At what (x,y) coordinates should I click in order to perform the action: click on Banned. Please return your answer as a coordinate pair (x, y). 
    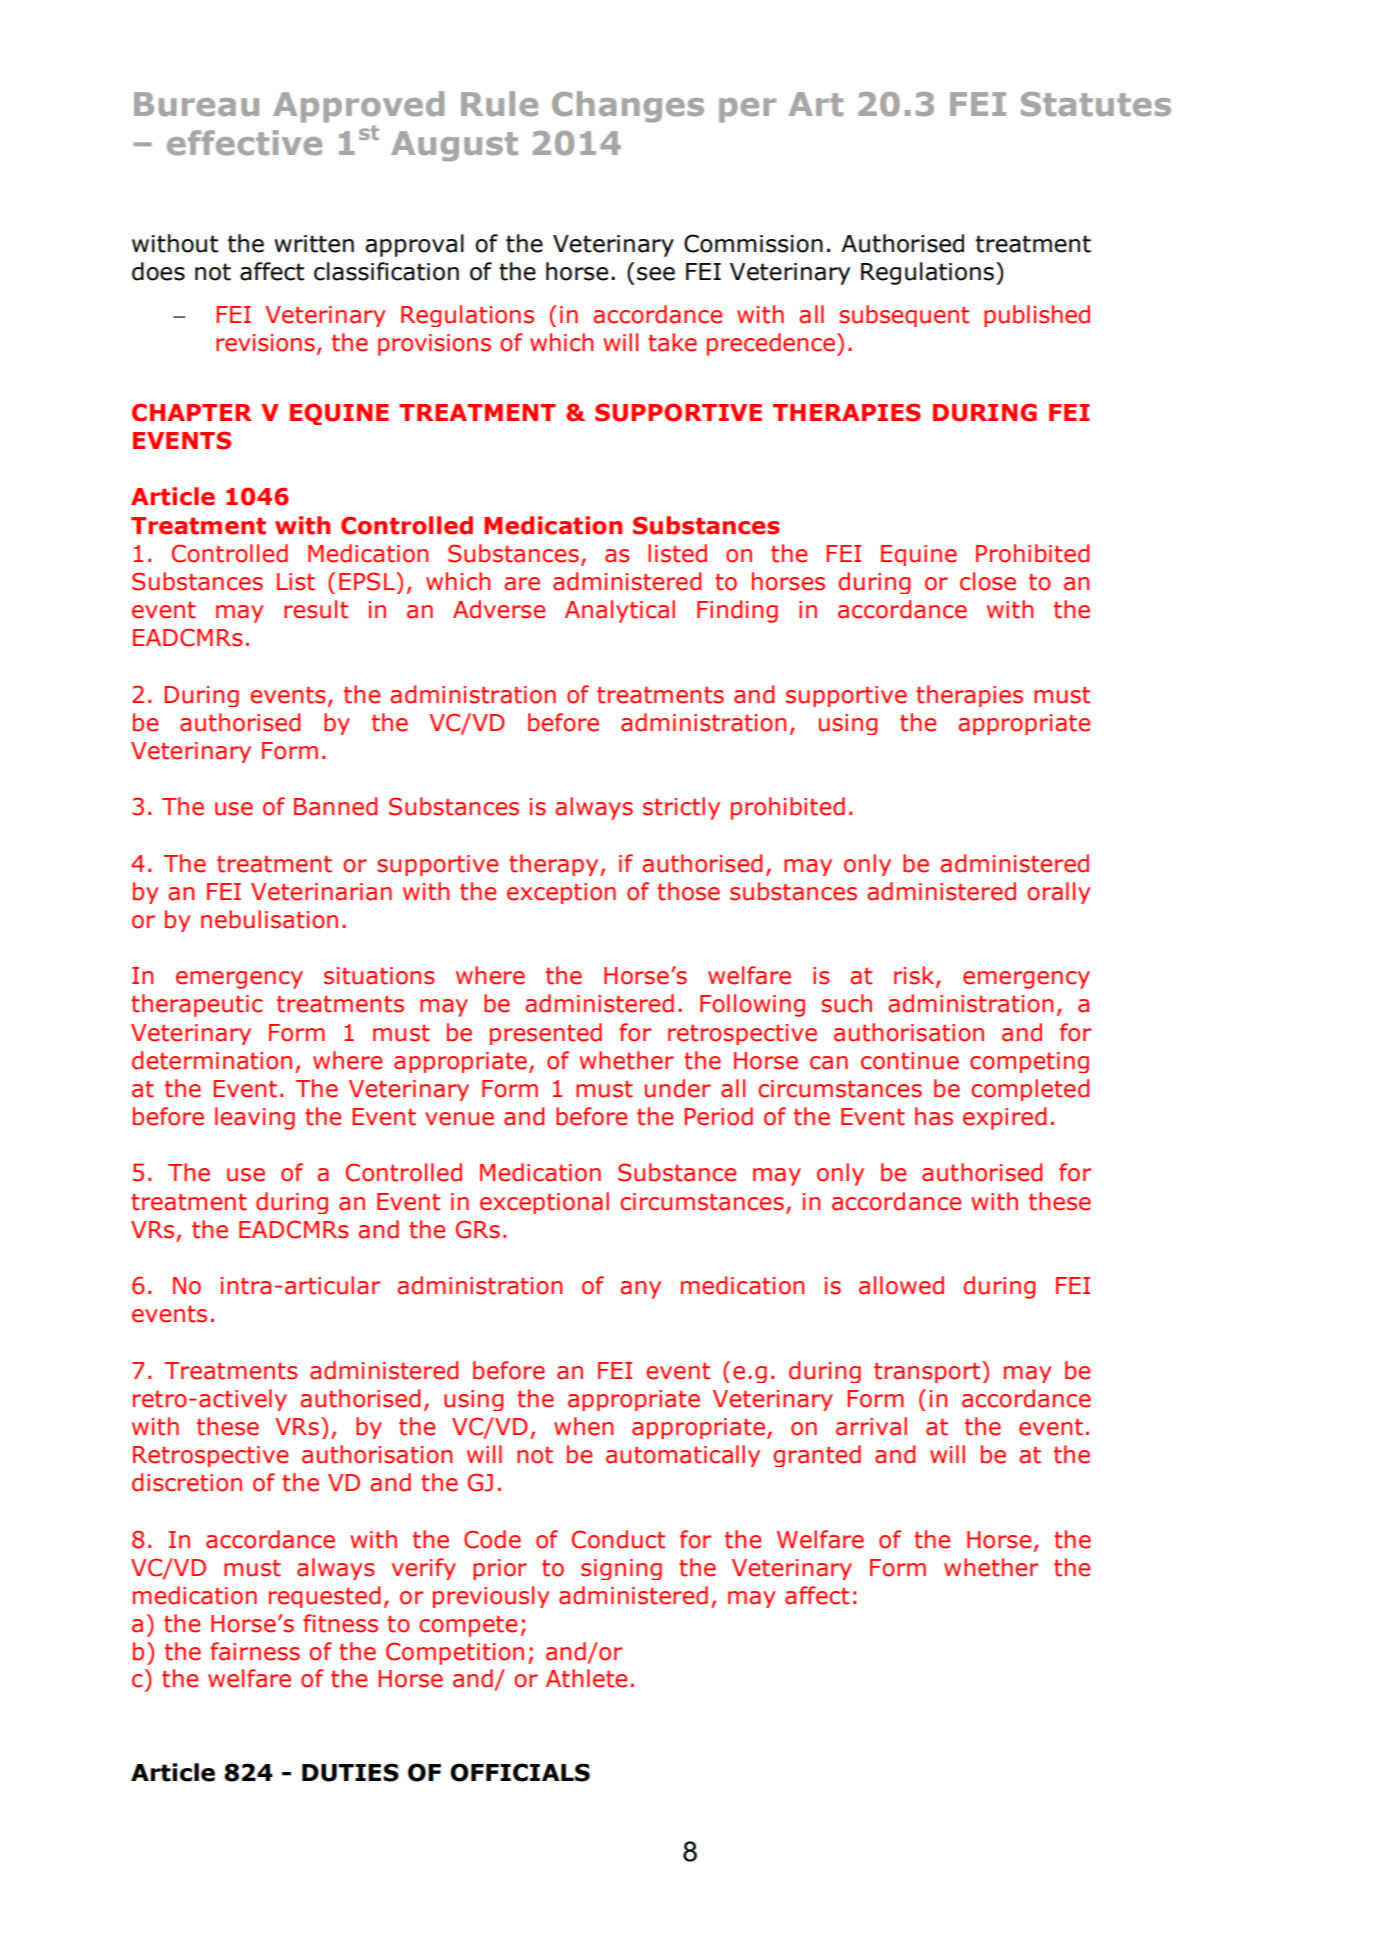
    Looking at the image, I should click on (335, 806).
